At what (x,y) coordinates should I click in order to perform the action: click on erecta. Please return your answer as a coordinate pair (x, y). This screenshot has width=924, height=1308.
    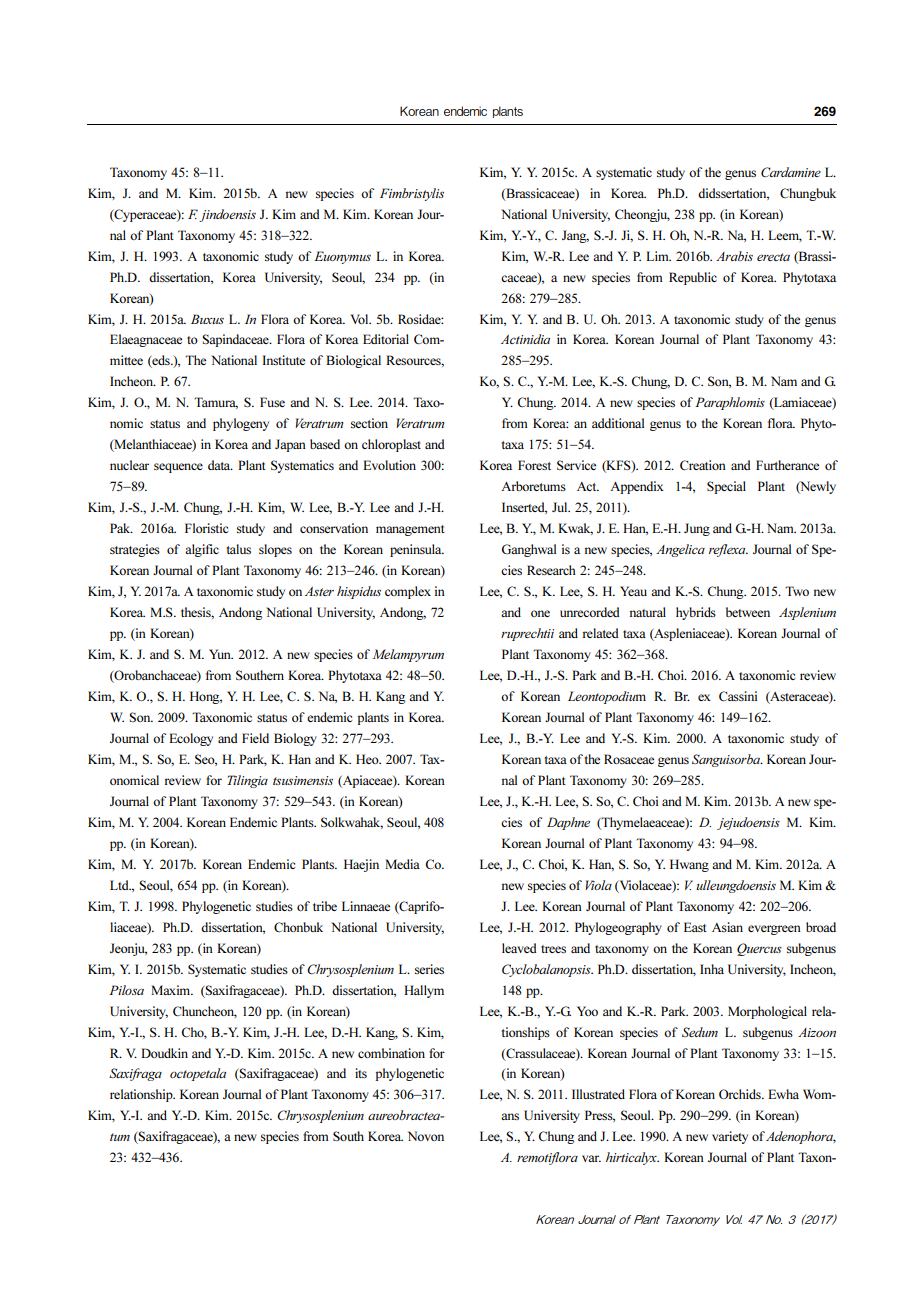
    Looking at the image, I should click on (773, 257).
